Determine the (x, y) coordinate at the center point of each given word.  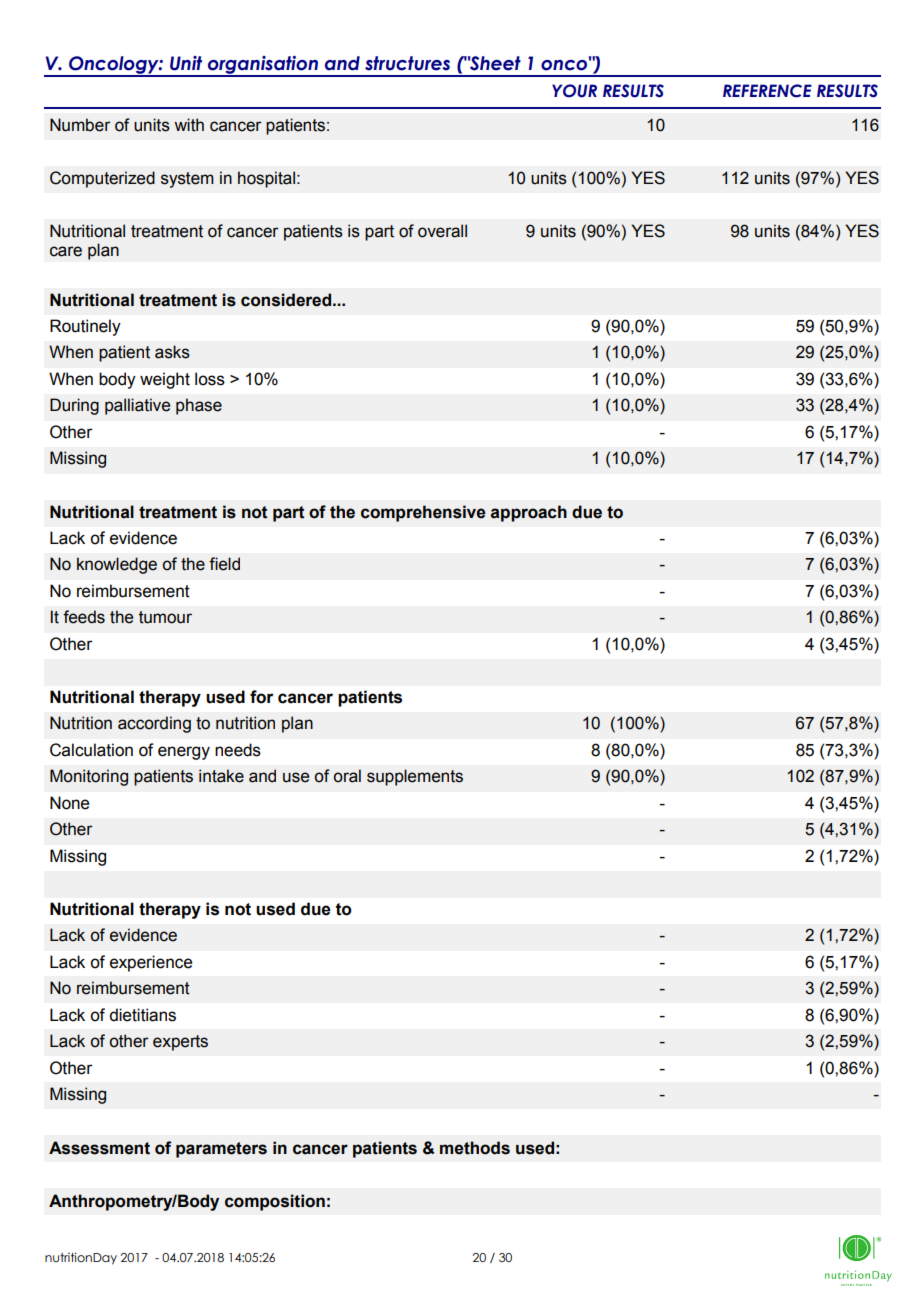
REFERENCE (767, 91)
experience (151, 963)
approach (529, 513)
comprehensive (423, 513)
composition (275, 1202)
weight (165, 380)
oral (347, 776)
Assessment (99, 1148)
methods (475, 1148)
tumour (165, 617)
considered (286, 300)
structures (407, 63)
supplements (415, 777)
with (189, 125)
